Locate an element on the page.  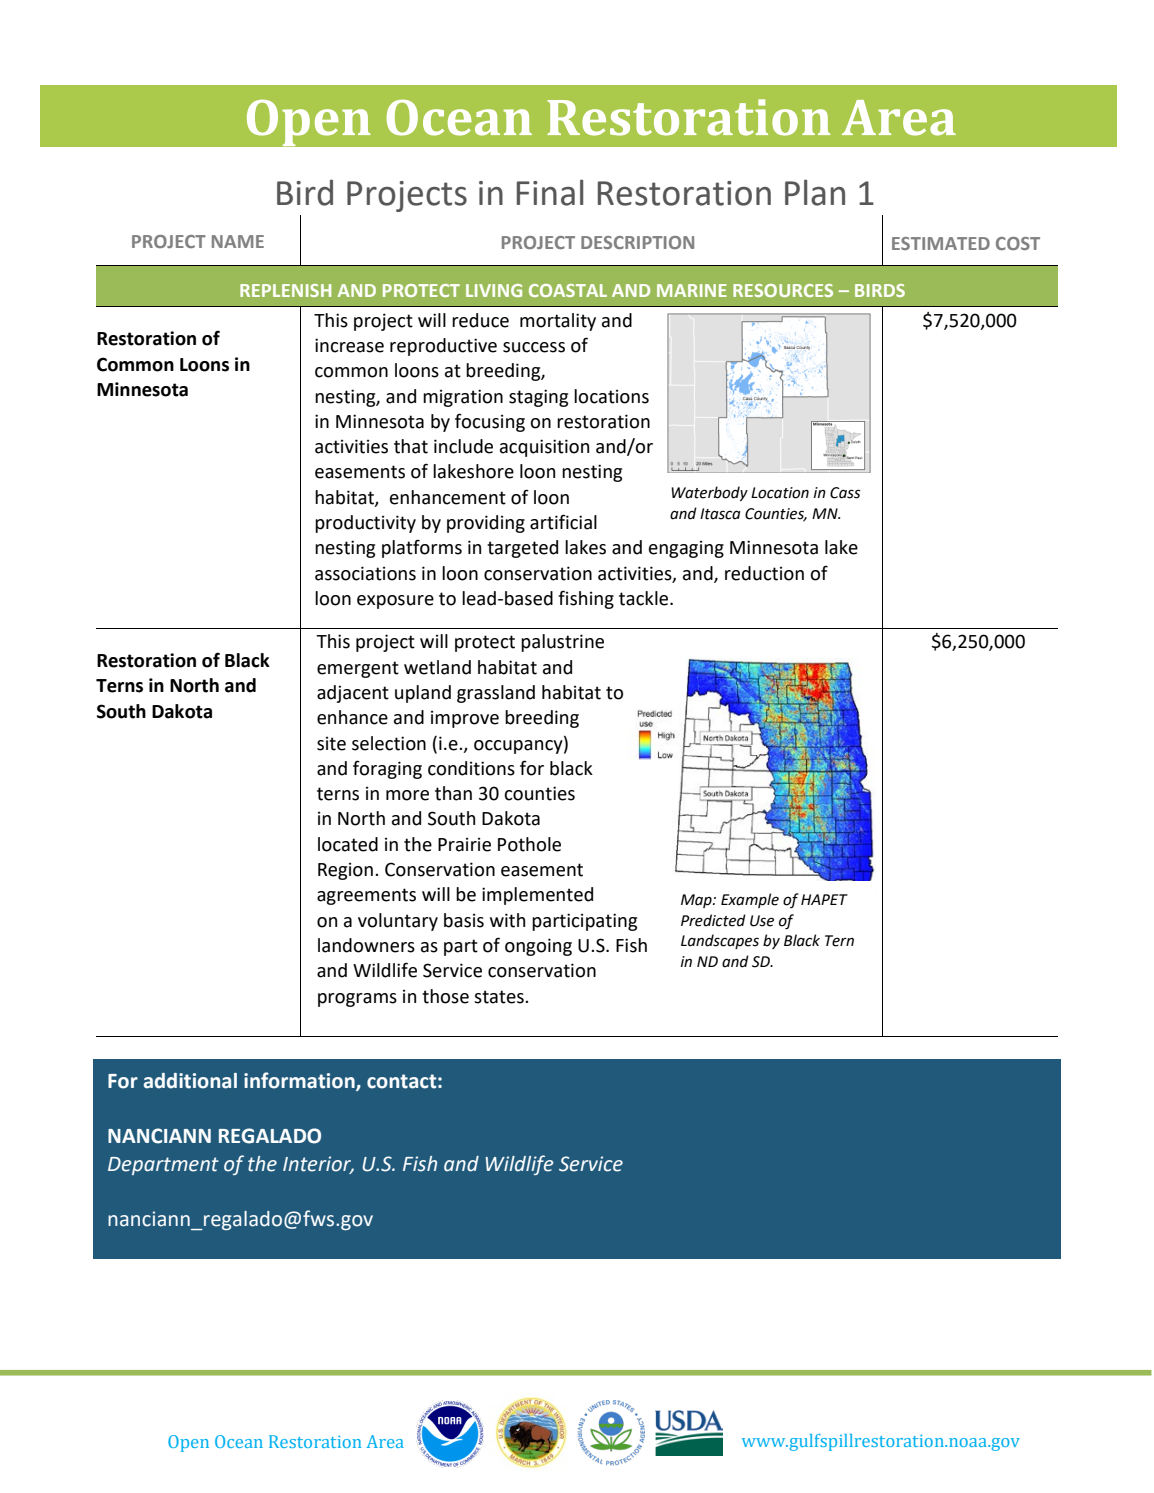
Landscapes is located at coordinates (720, 941).
